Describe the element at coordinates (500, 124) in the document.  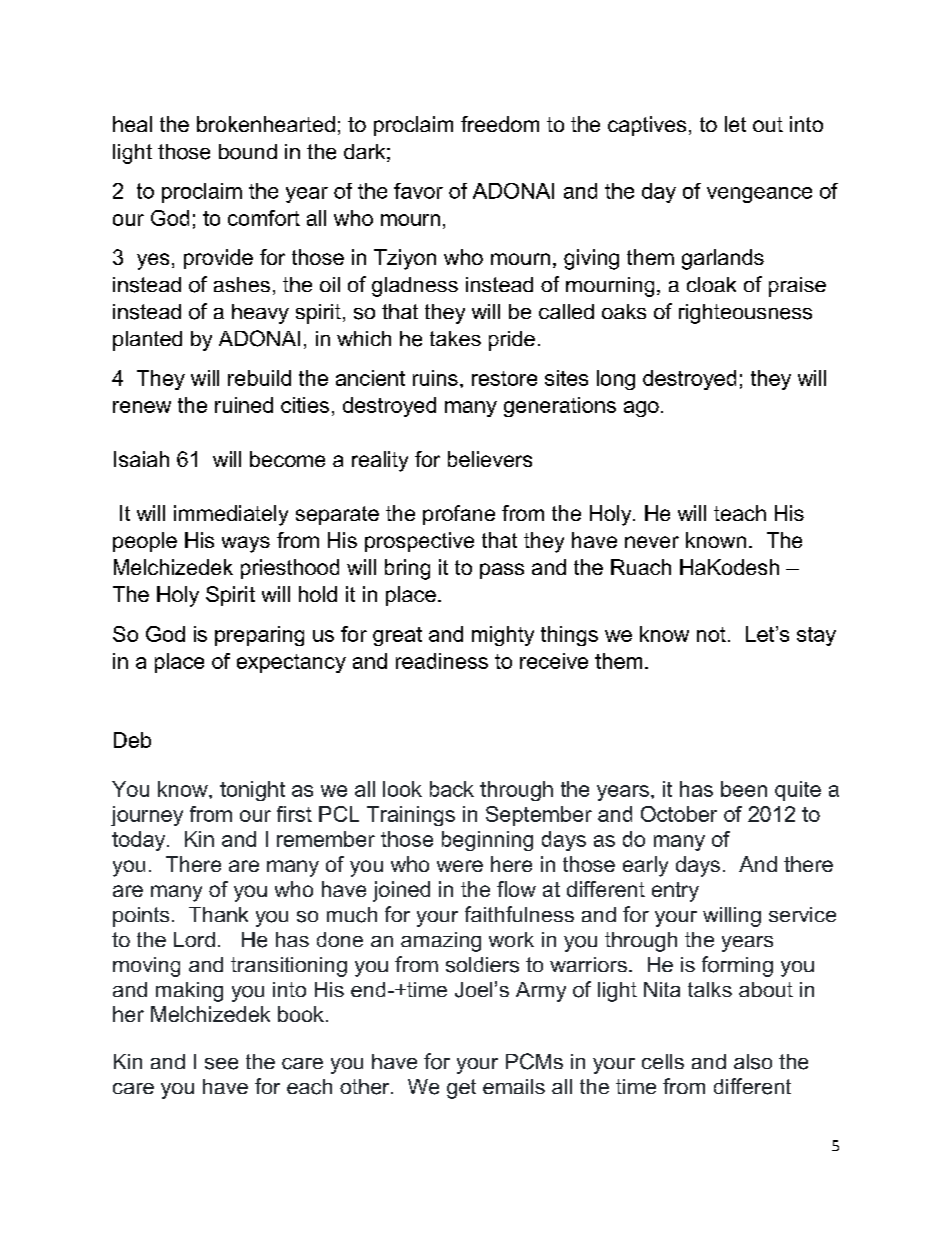
I see `freedom` at that location.
